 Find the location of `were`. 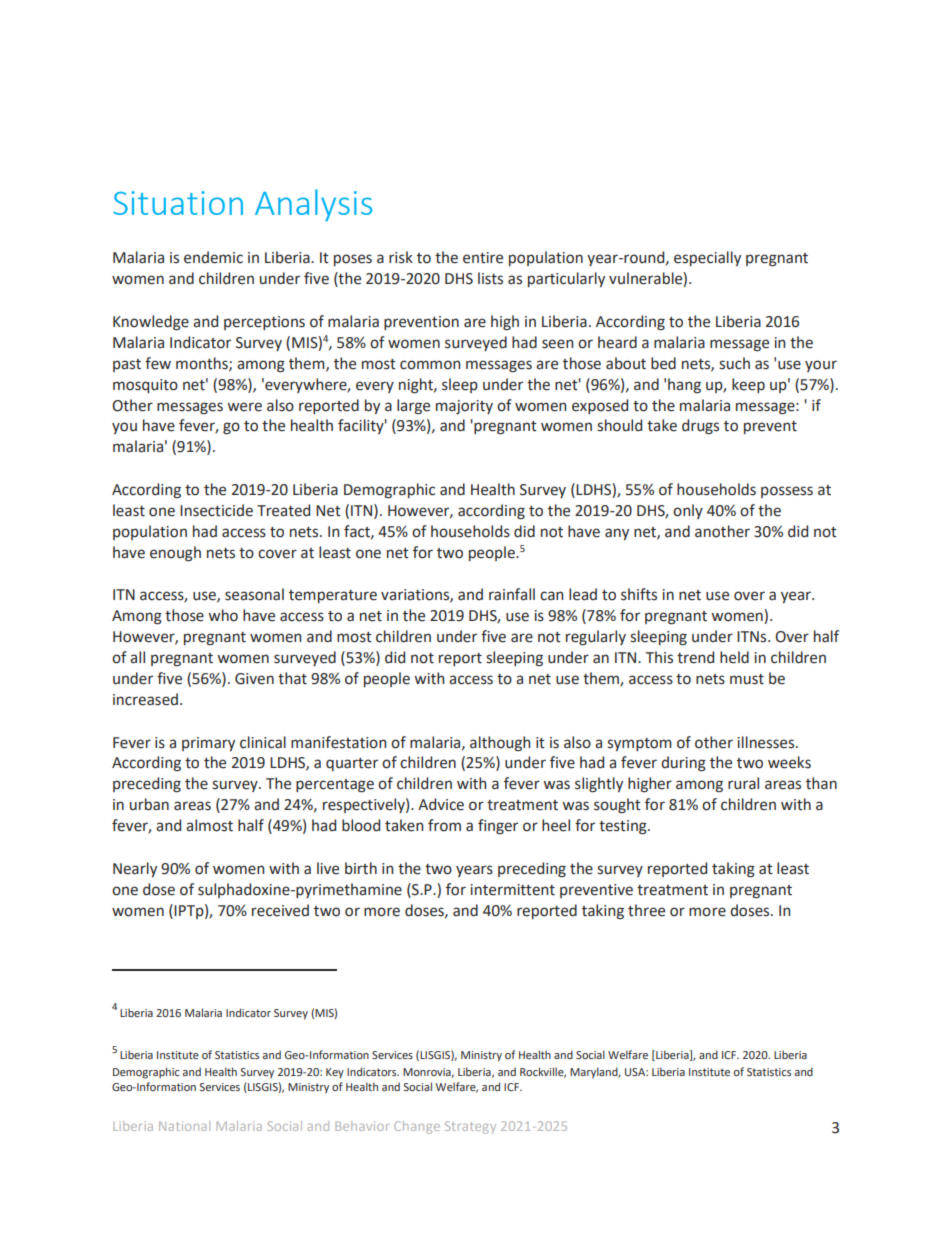

were is located at coordinates (244, 407).
